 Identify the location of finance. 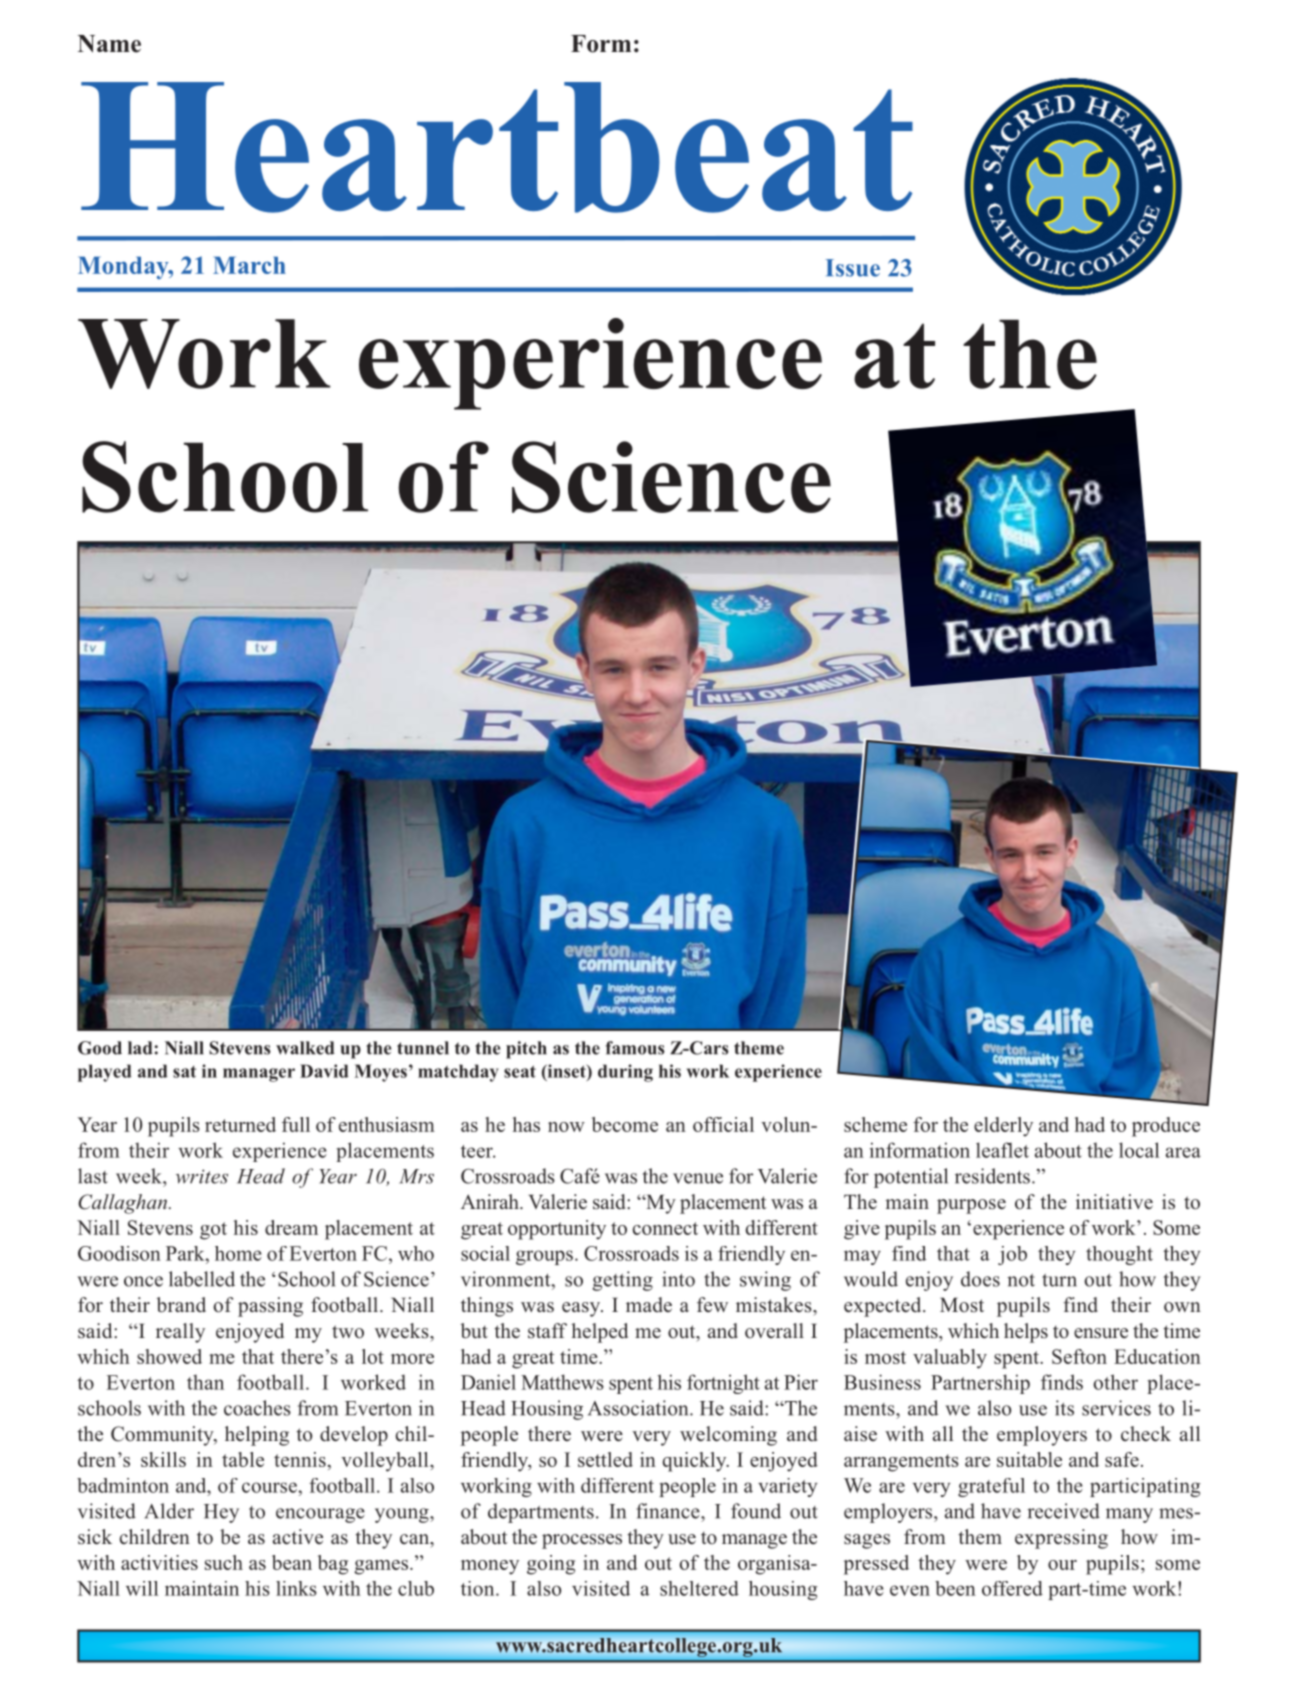
(669, 1511).
